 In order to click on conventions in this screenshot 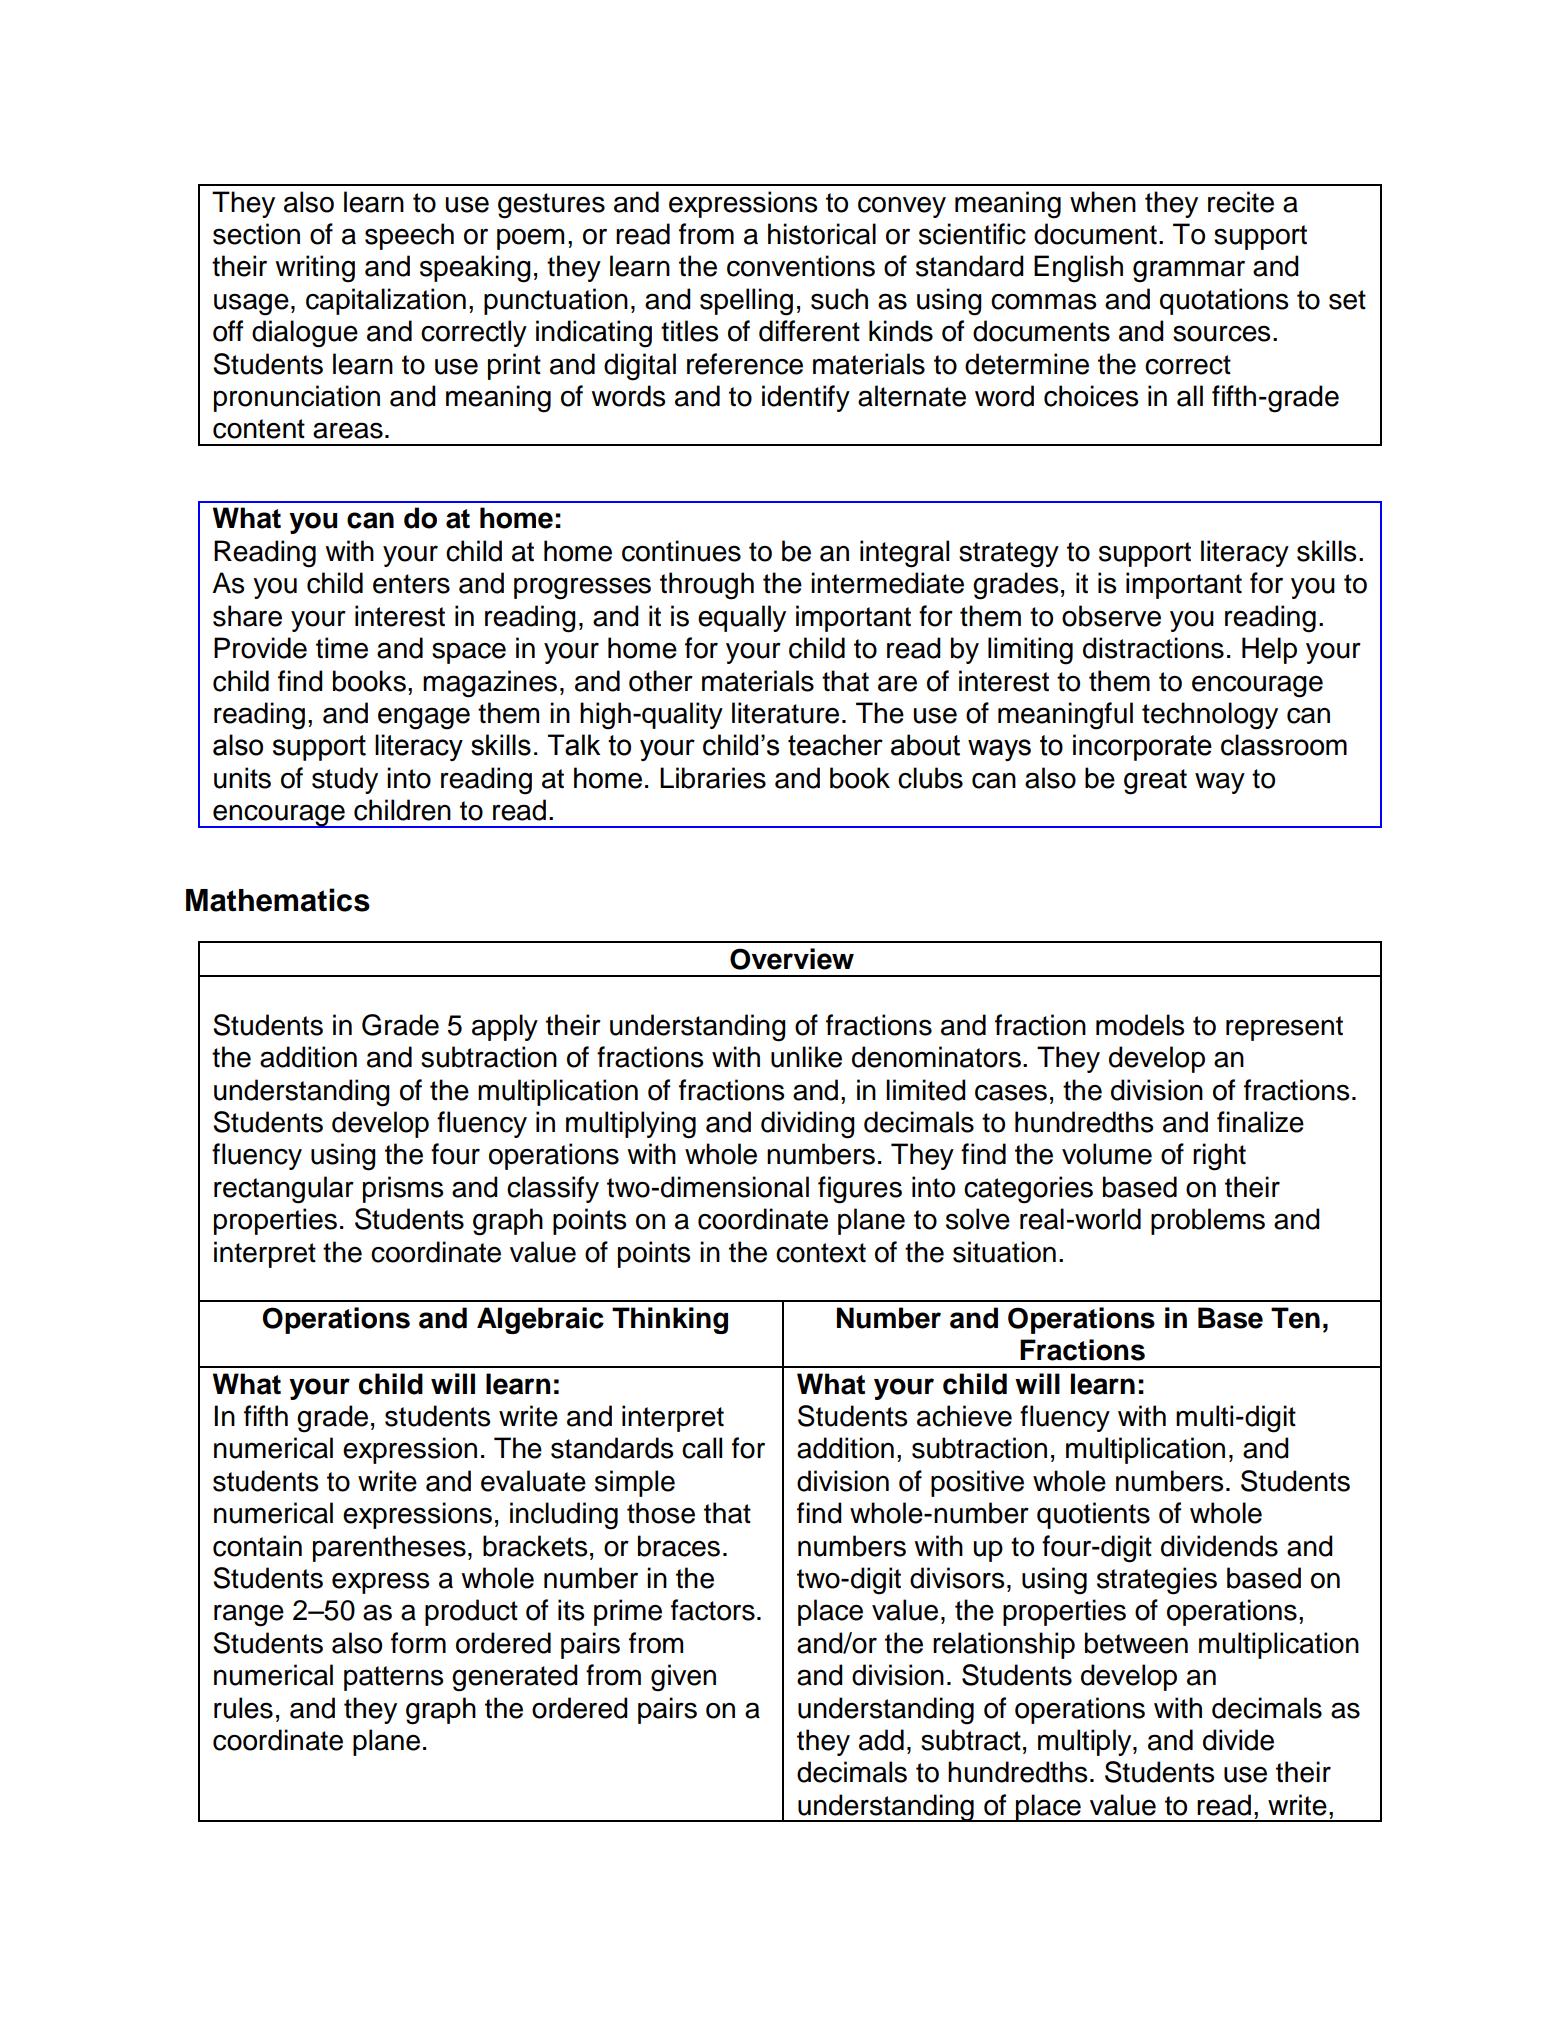, I will do `click(801, 266)`.
